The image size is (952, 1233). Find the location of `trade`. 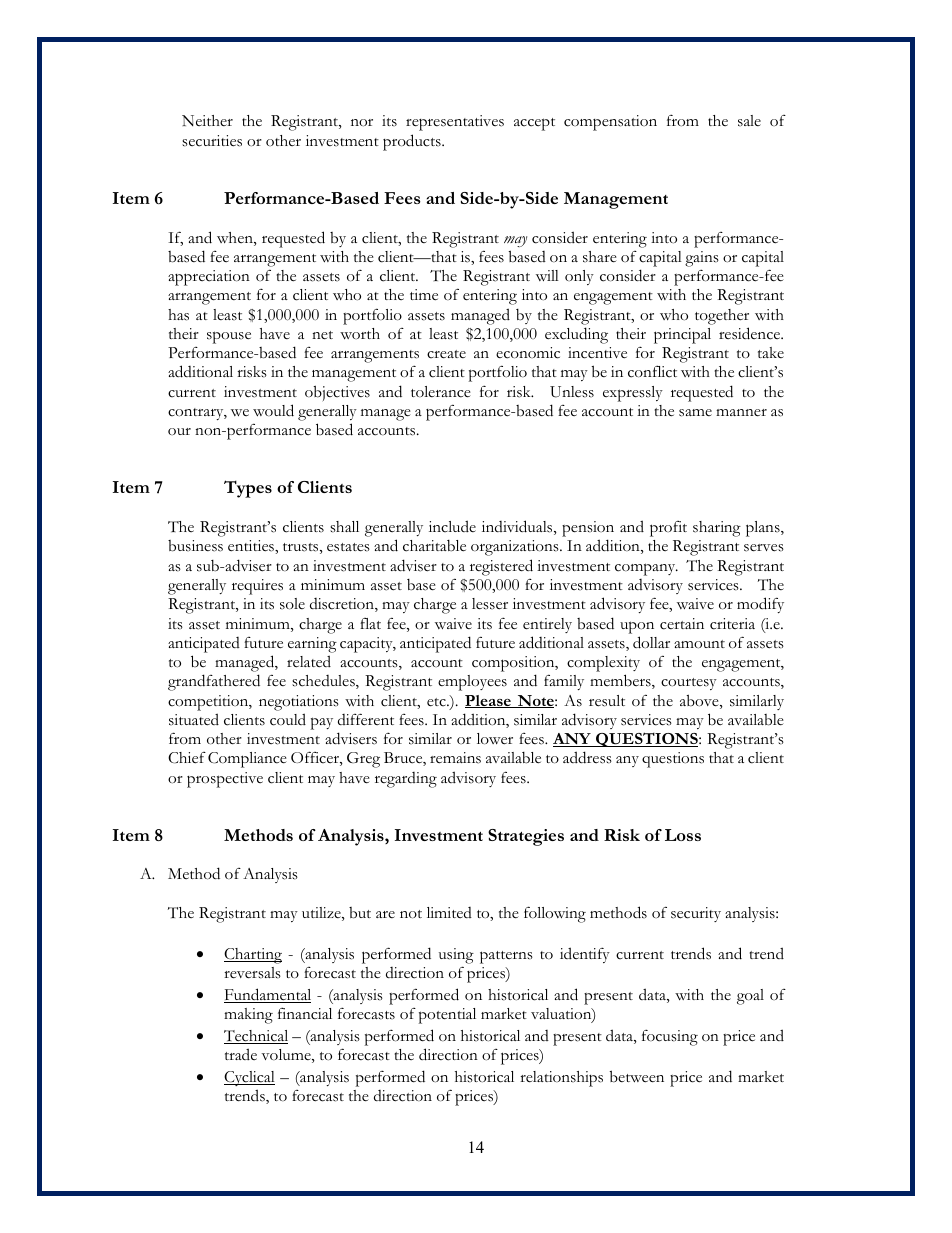

trade is located at coordinates (241, 1054).
